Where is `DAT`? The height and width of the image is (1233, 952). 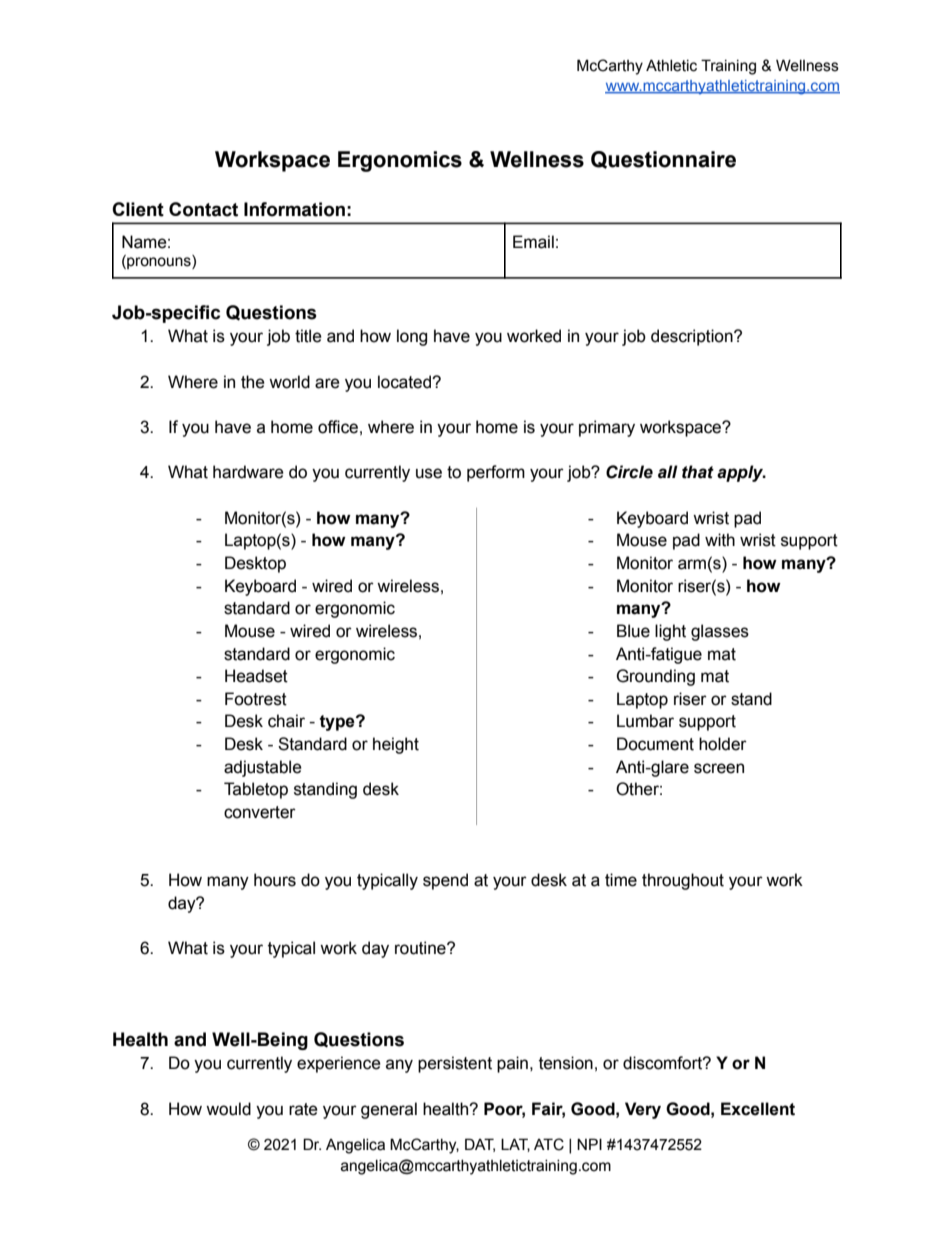
DAT is located at coordinates (480, 1145).
